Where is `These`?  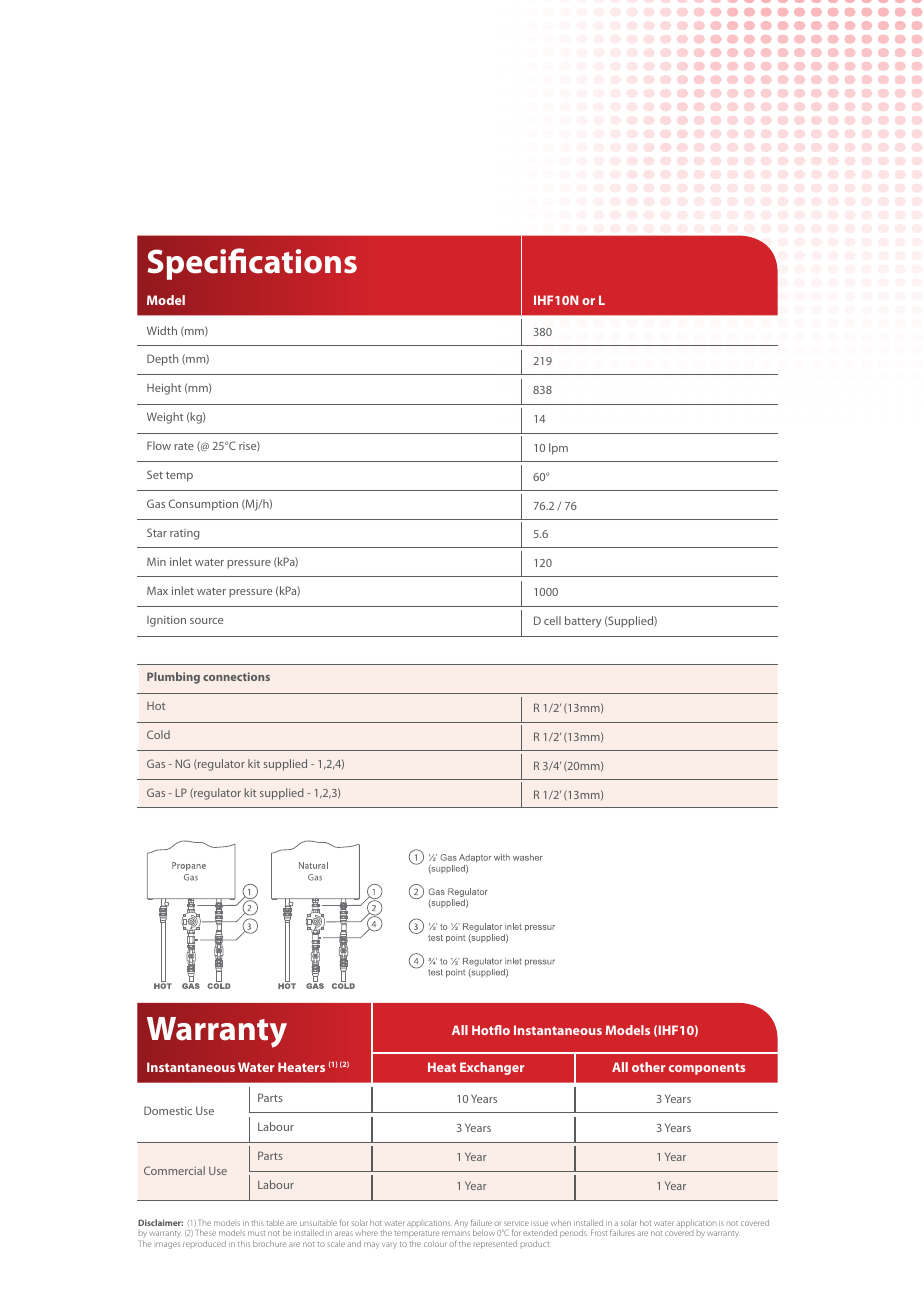
These is located at coordinates (206, 1233).
